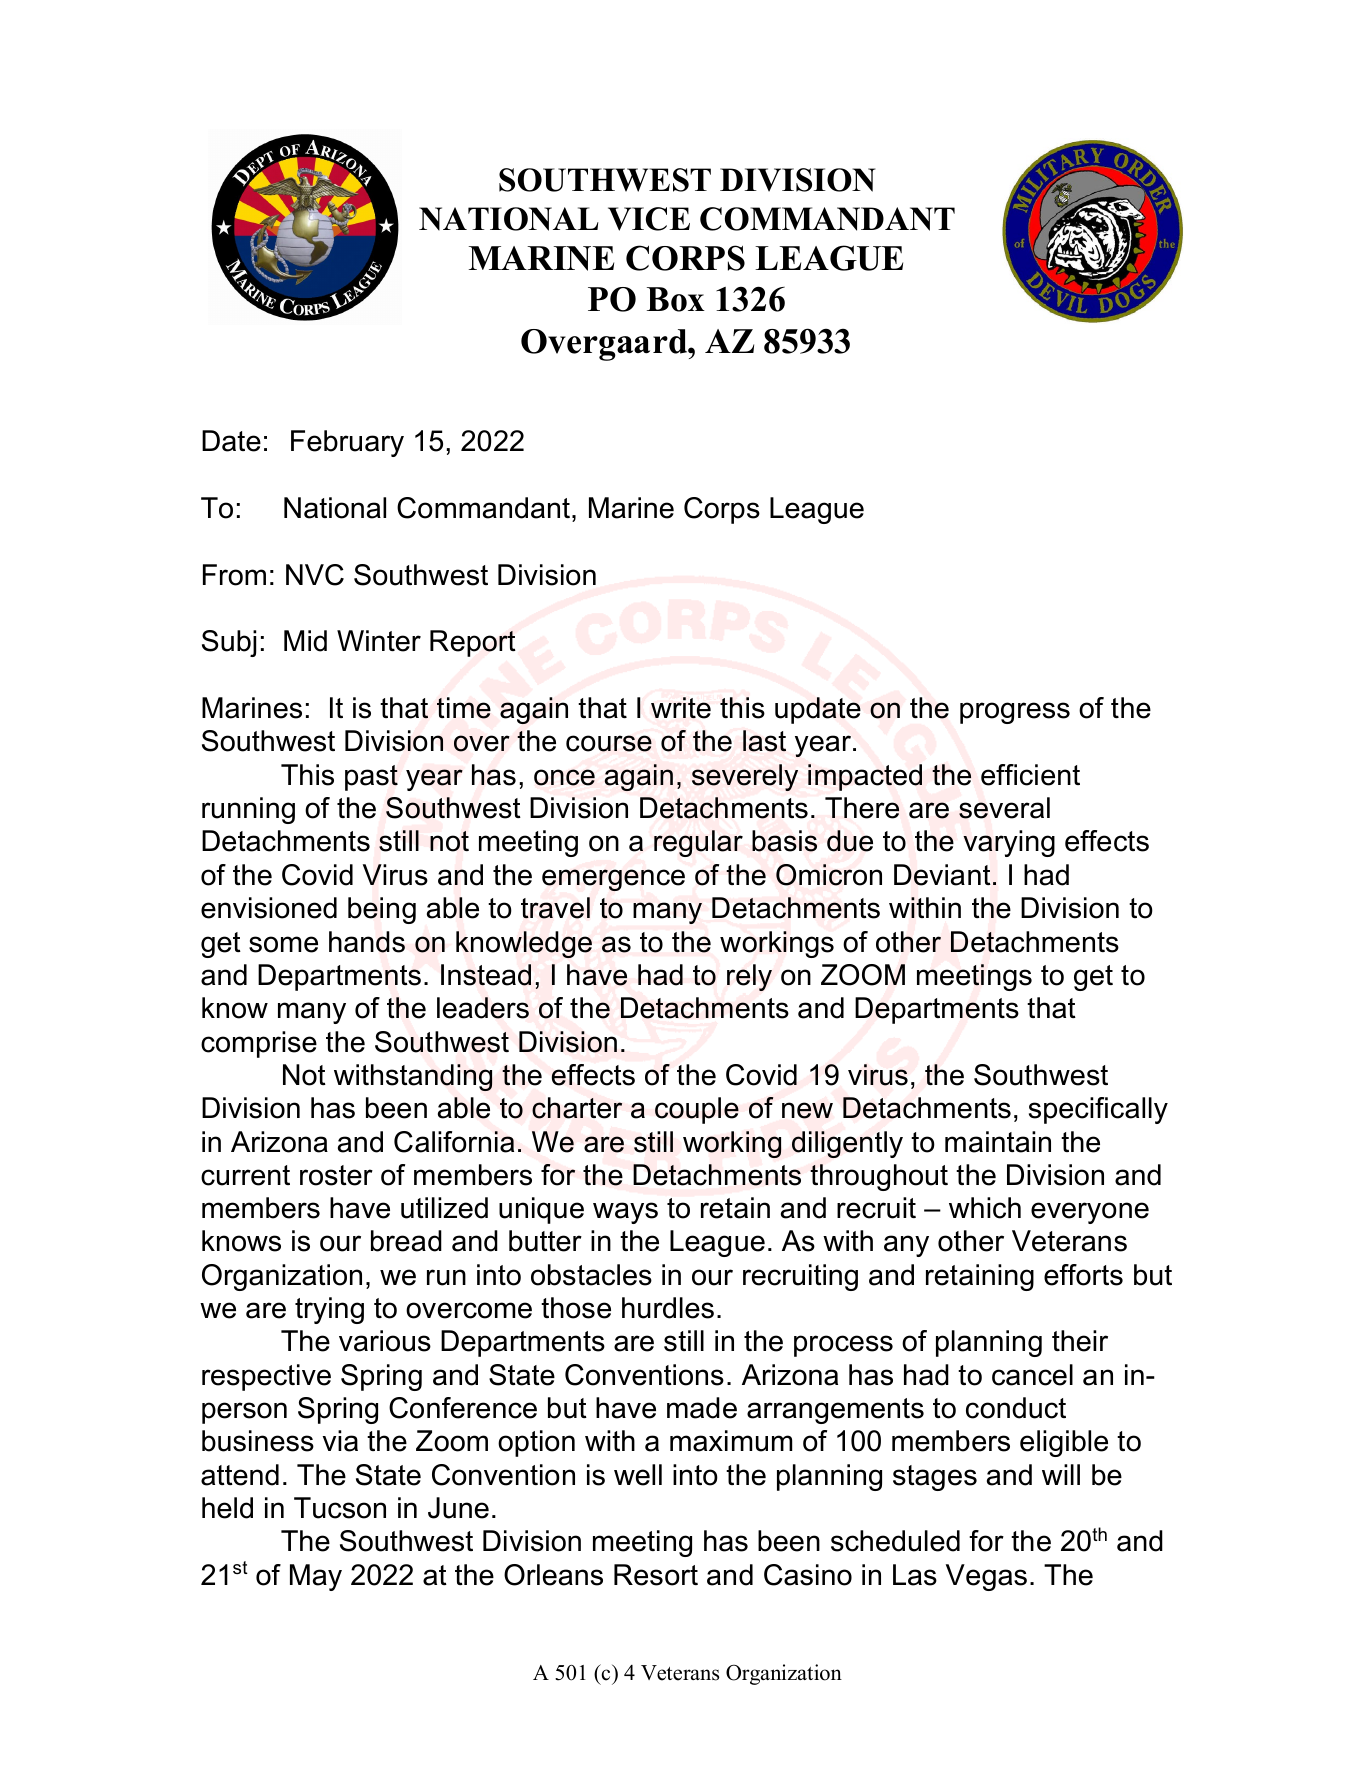 The height and width of the screenshot is (1766, 1364). Describe the element at coordinates (676, 299) in the screenshot. I see `Box` at that location.
